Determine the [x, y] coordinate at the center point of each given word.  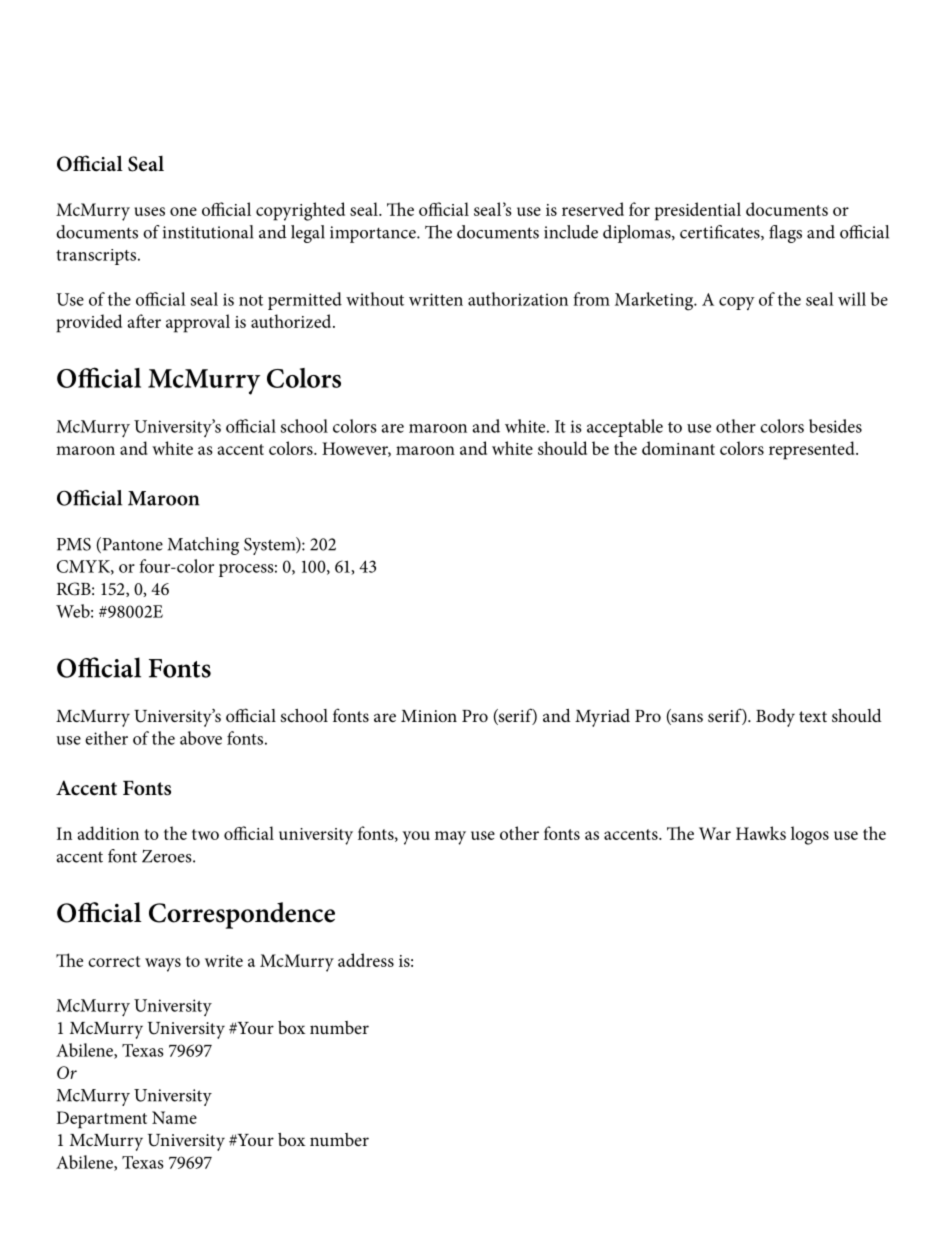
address [366, 960]
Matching [203, 546]
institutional [208, 232]
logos [810, 835]
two [205, 834]
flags [785, 234]
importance [374, 234]
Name [174, 1117]
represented [813, 450]
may [450, 838]
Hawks [761, 833]
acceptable [625, 428]
